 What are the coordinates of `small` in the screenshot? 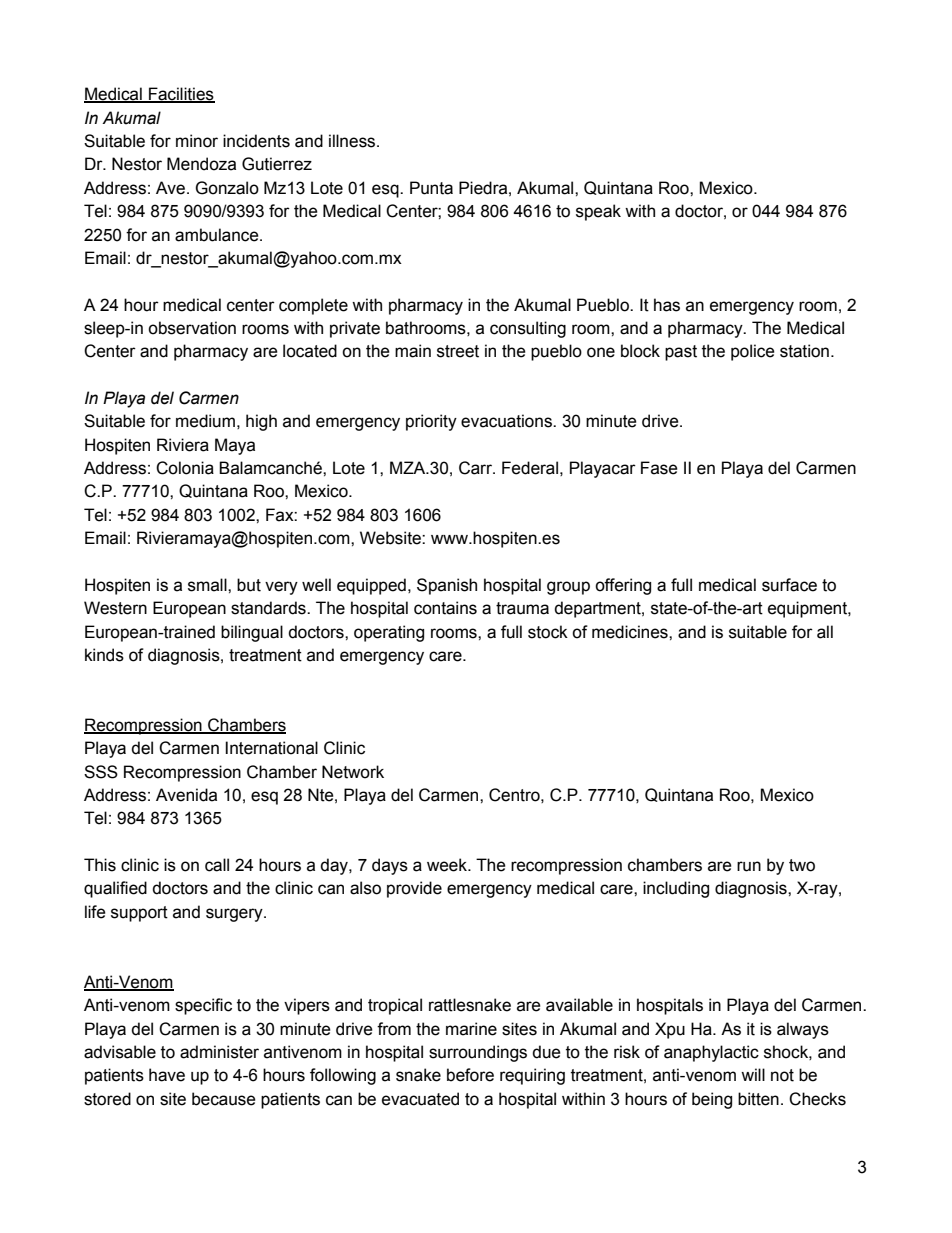 It's located at (208, 585).
